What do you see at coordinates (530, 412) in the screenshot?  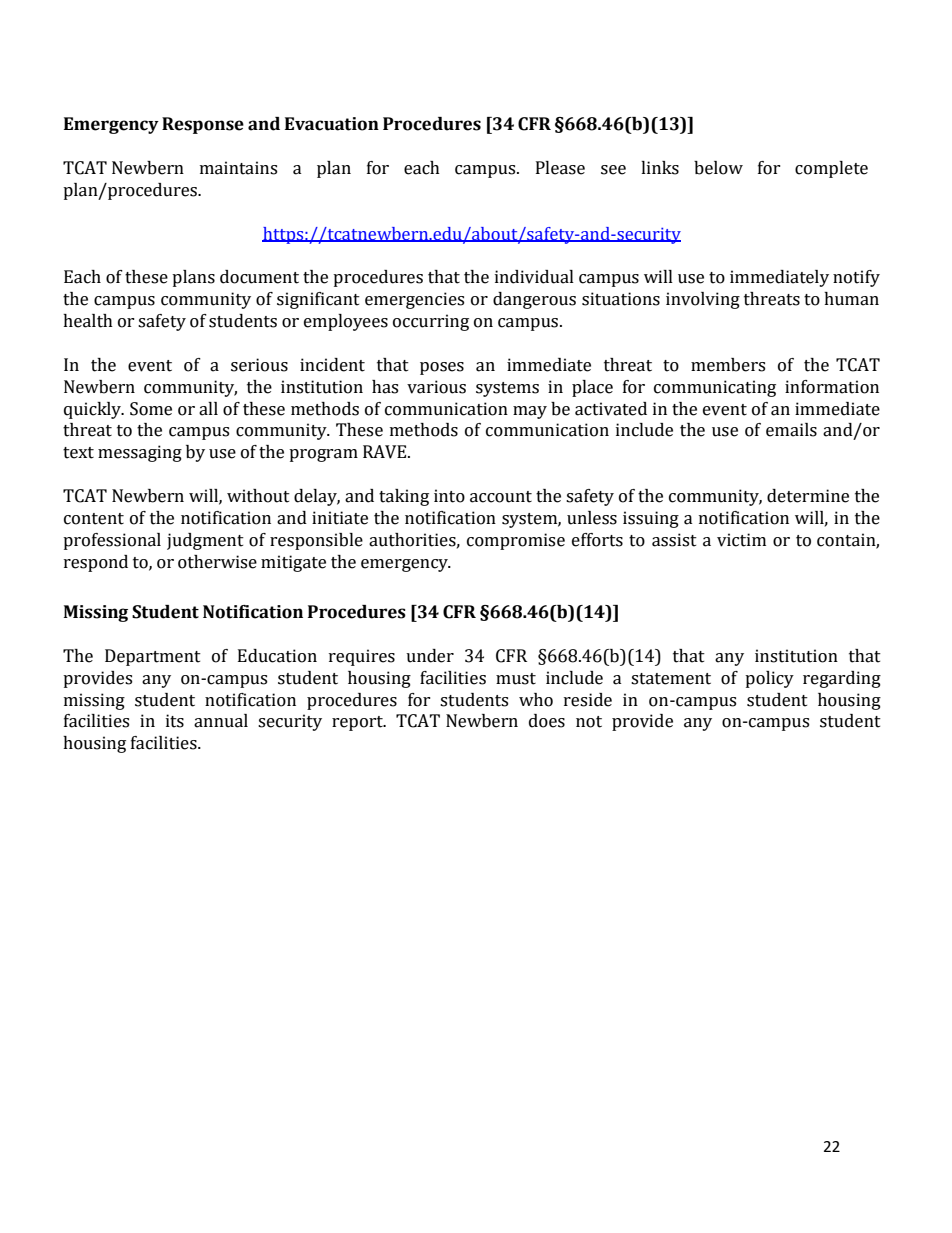 I see `may` at bounding box center [530, 412].
